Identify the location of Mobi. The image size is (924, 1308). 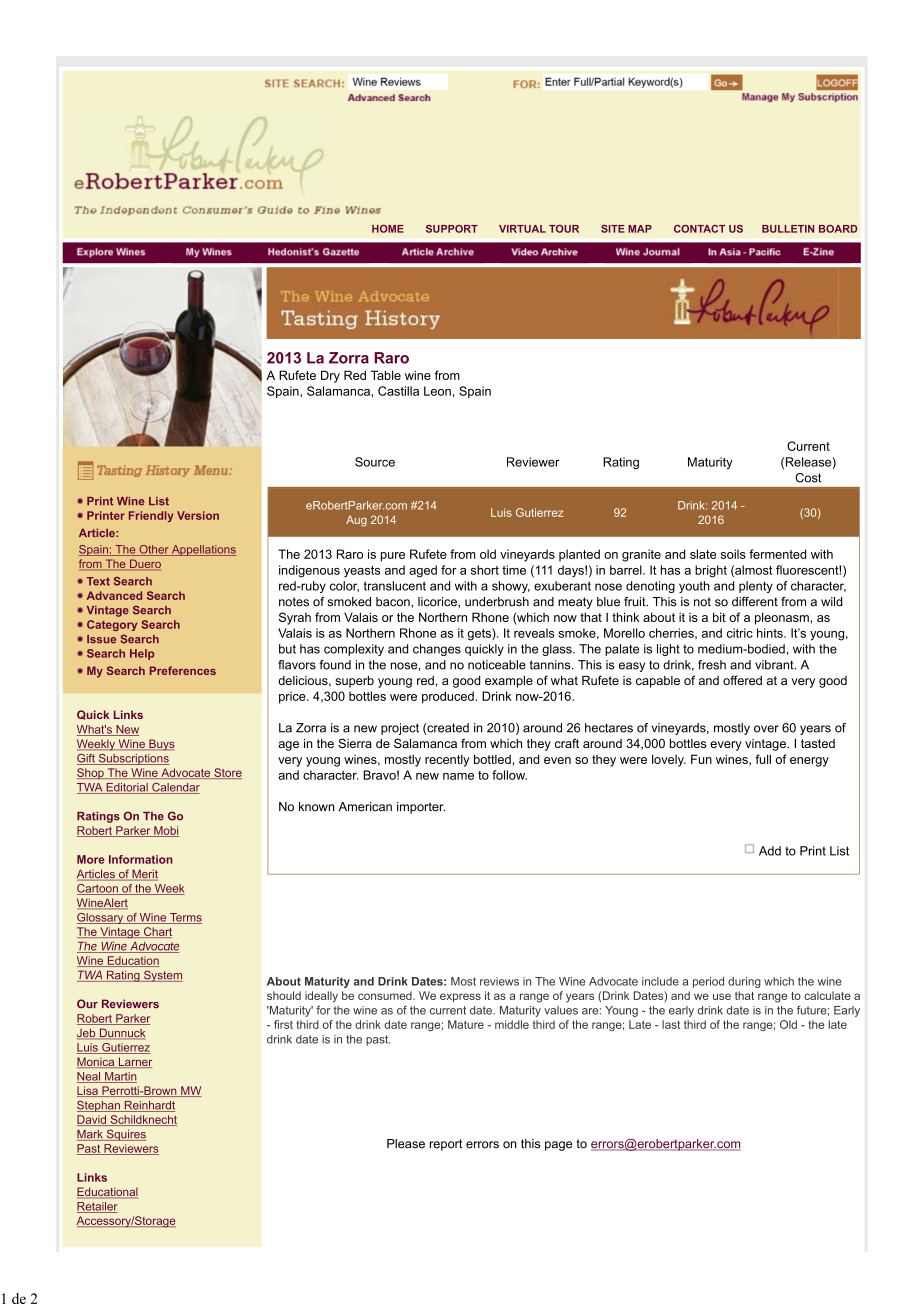
(165, 831).
